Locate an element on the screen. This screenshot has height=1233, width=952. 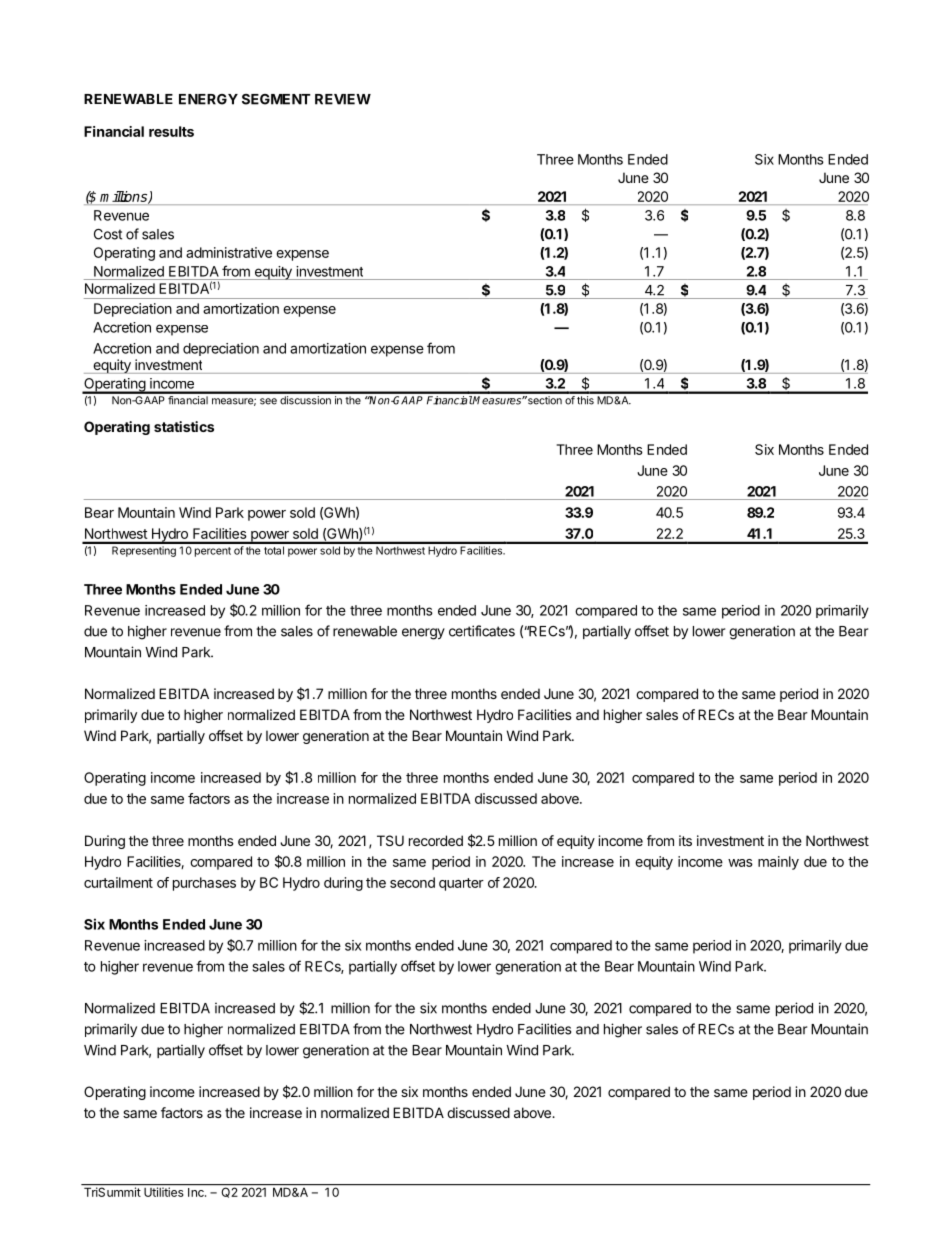
Utilities is located at coordinates (164, 1192).
